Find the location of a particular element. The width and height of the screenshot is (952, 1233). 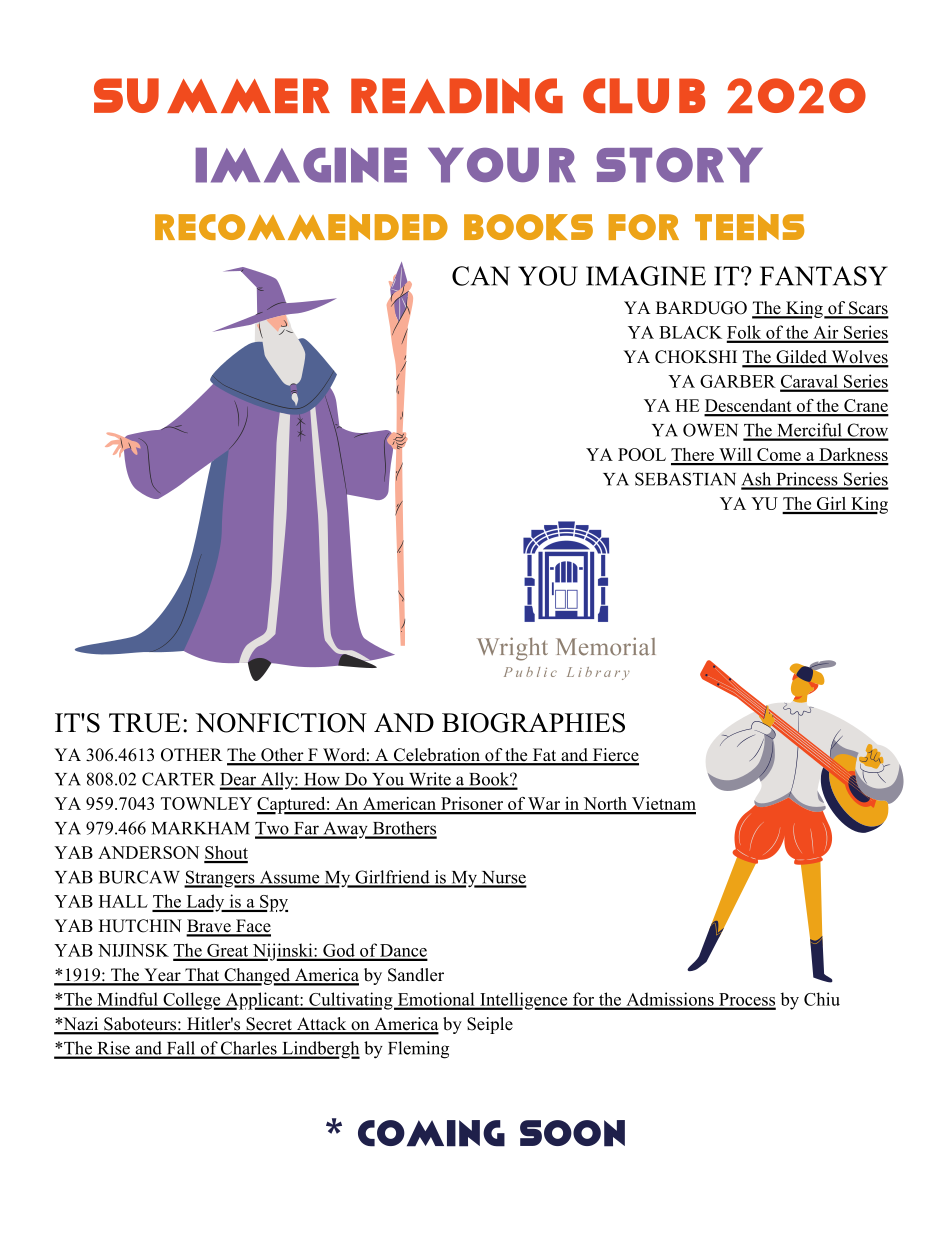

TRUE is located at coordinates (145, 723).
